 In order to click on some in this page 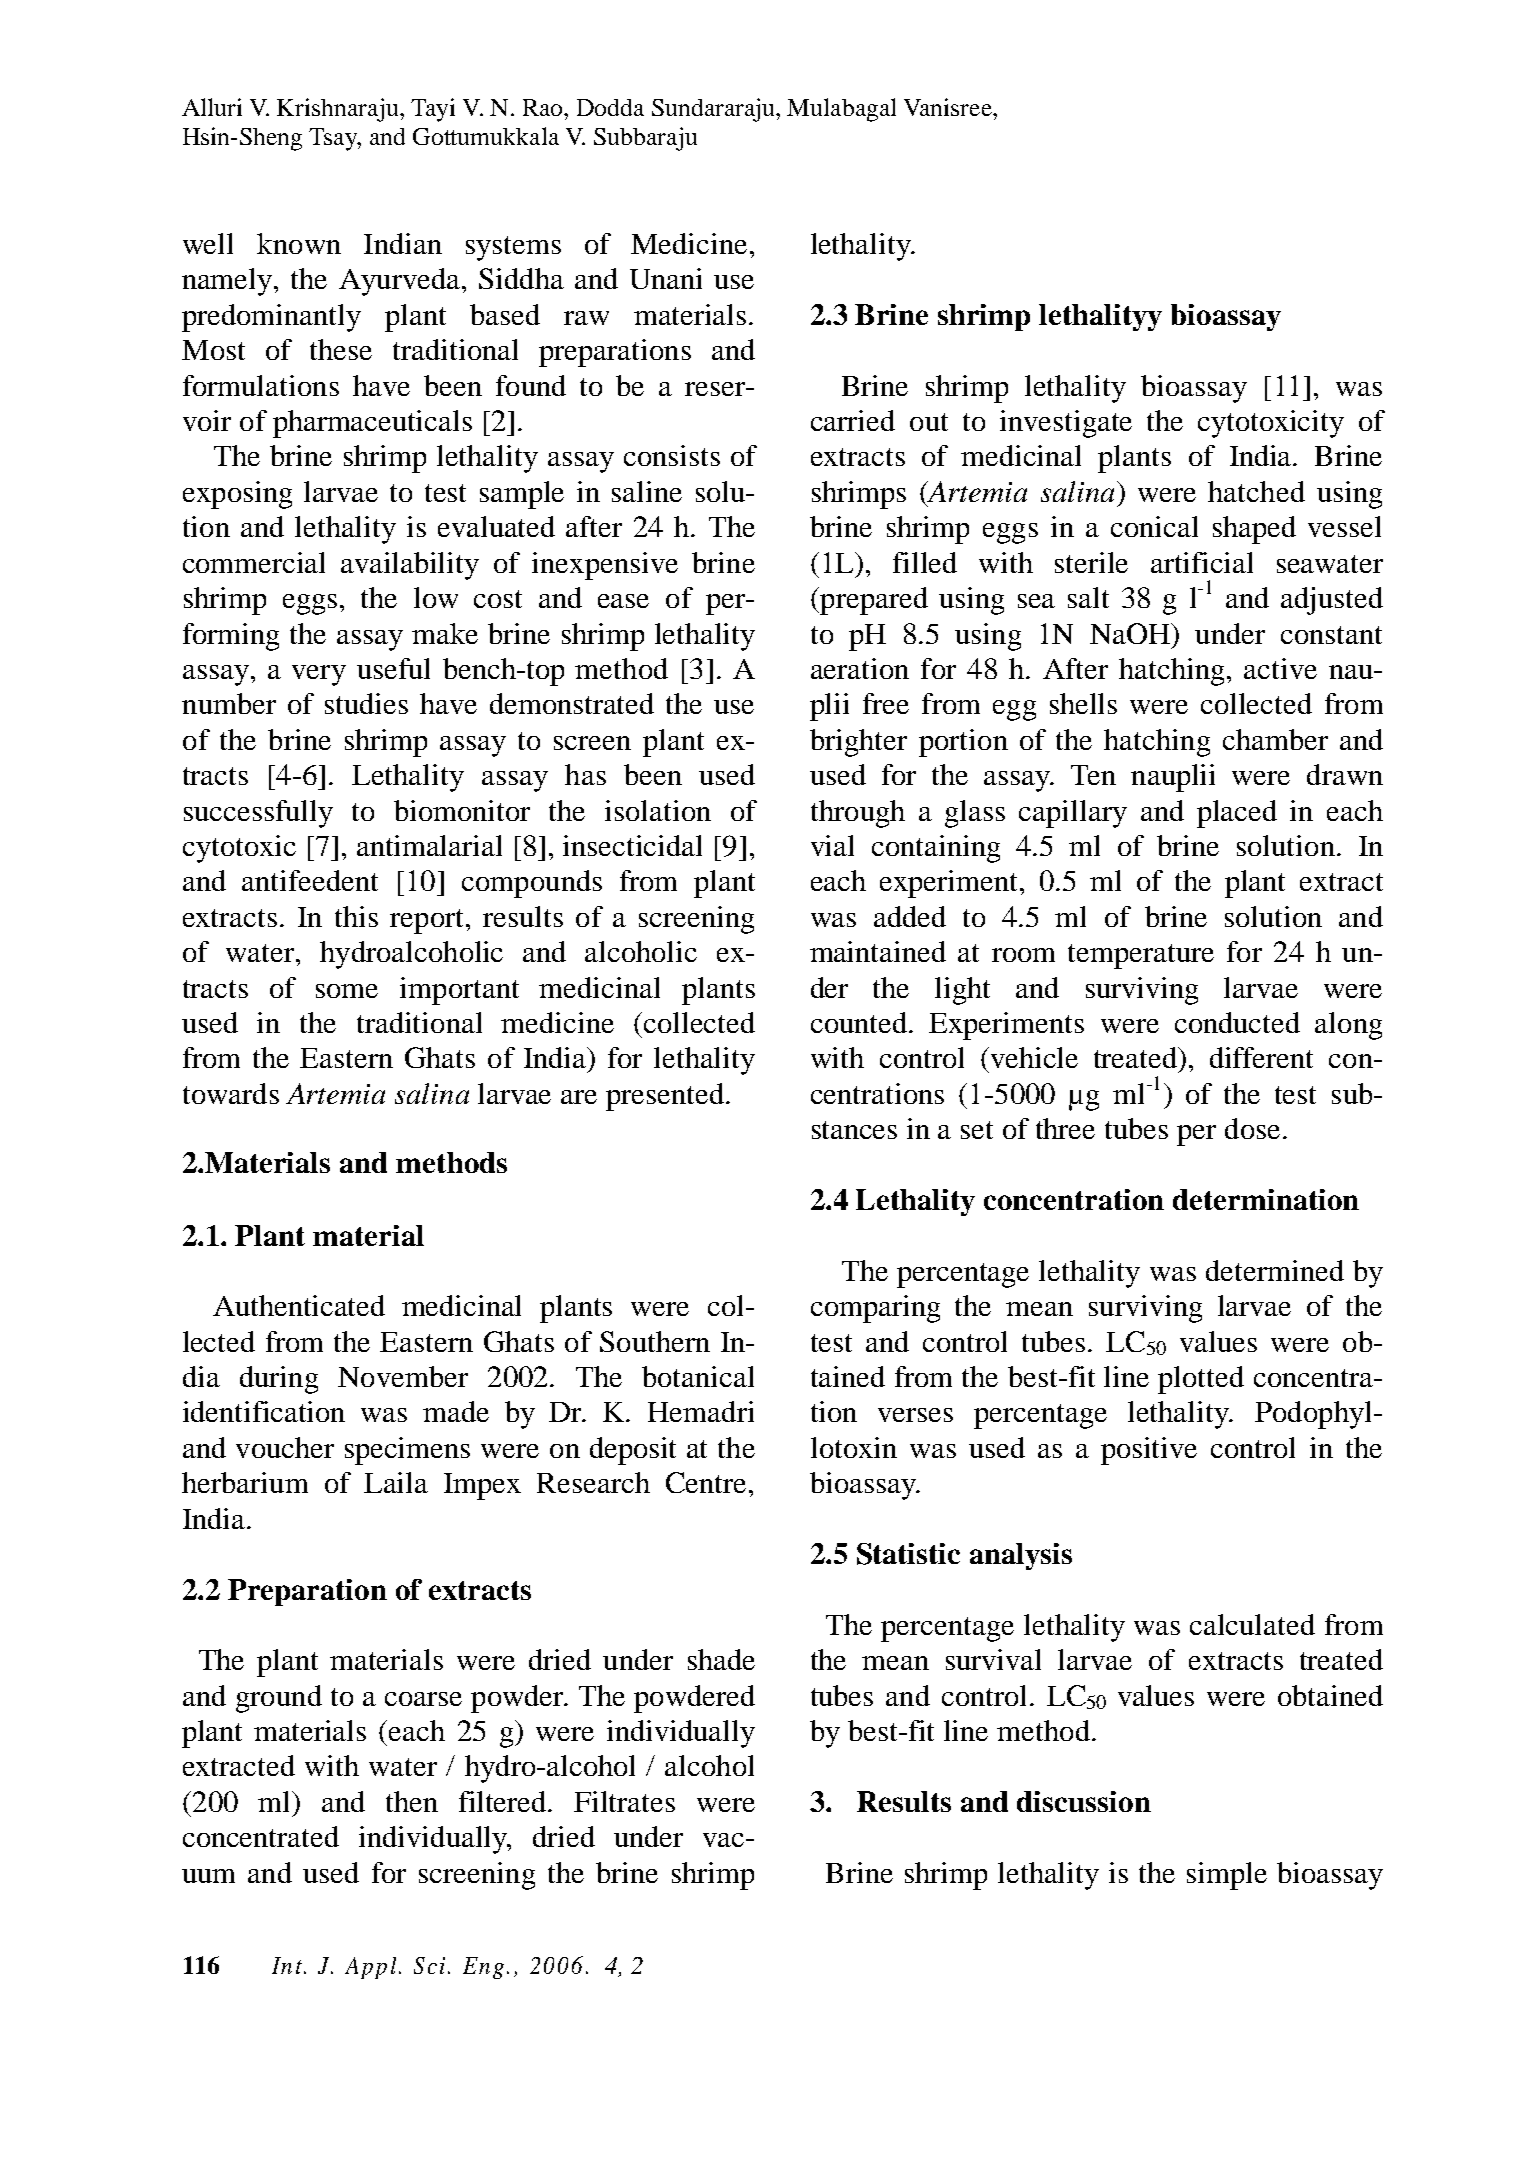, I will do `click(347, 991)`.
